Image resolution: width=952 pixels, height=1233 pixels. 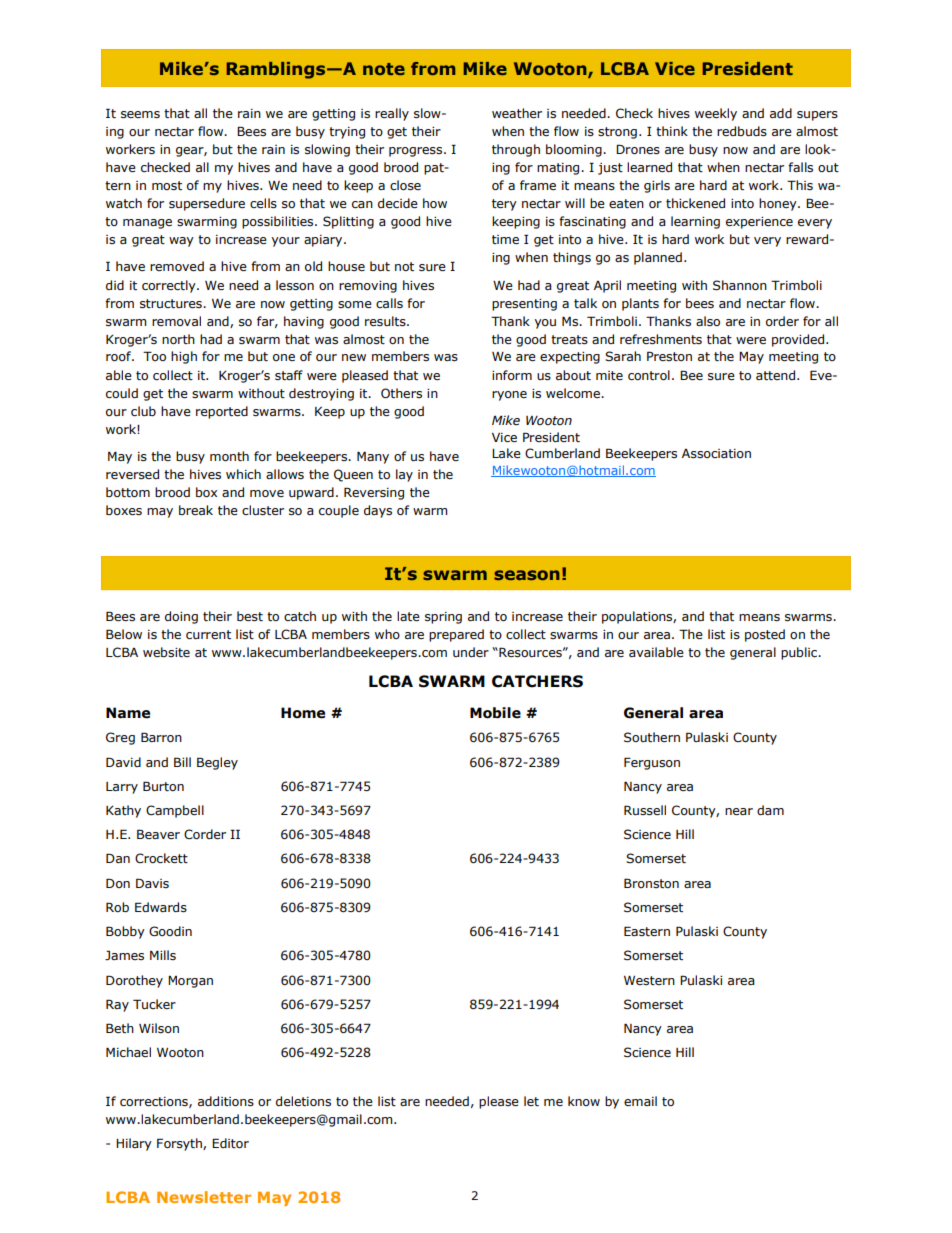 I want to click on Forsyth, so click(x=180, y=1144).
